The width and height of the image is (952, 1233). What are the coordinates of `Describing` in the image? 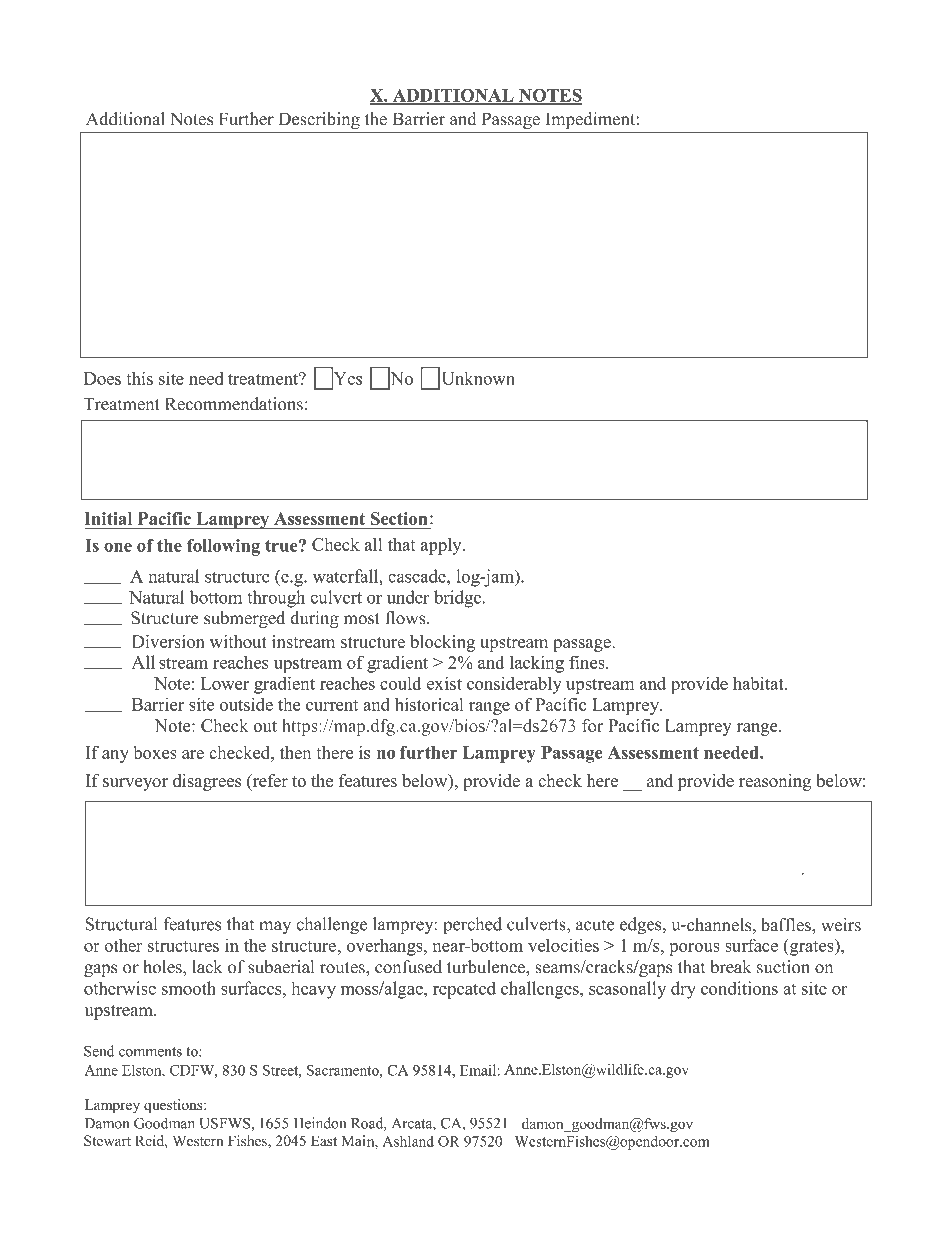 It's located at (319, 122).
